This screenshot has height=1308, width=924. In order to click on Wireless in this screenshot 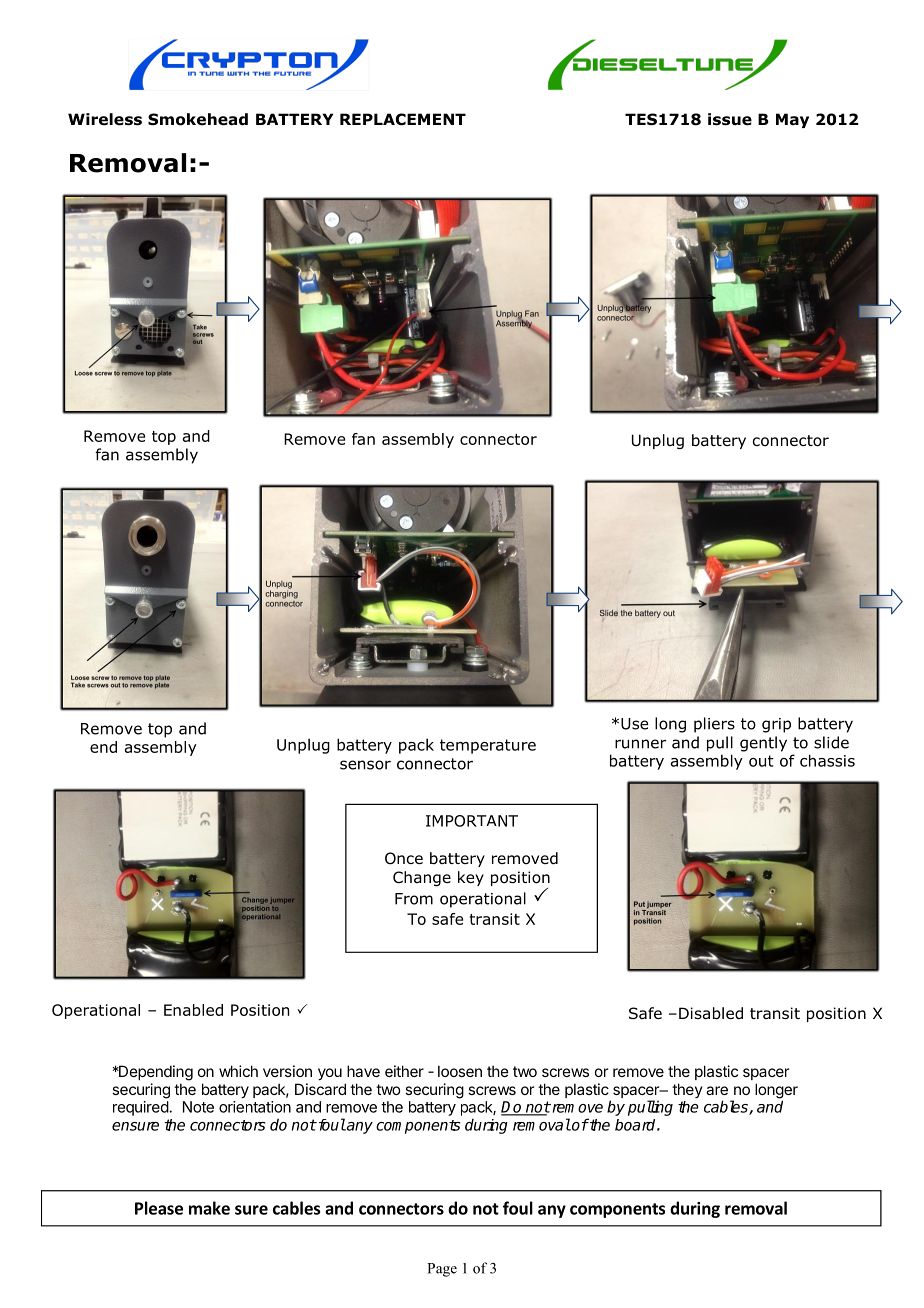, I will do `click(105, 119)`.
